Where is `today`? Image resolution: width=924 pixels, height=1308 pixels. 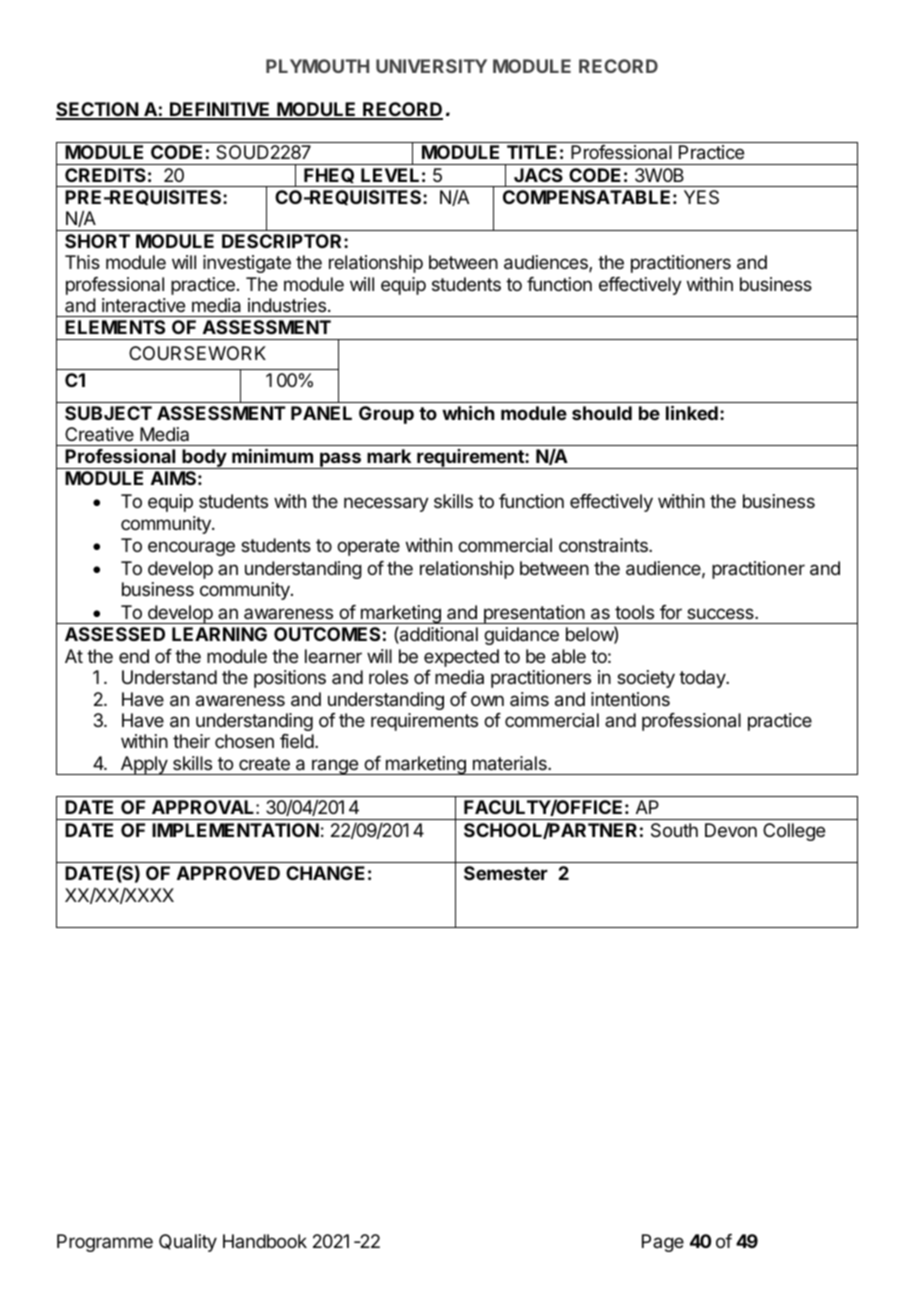
today is located at coordinates (703, 679).
